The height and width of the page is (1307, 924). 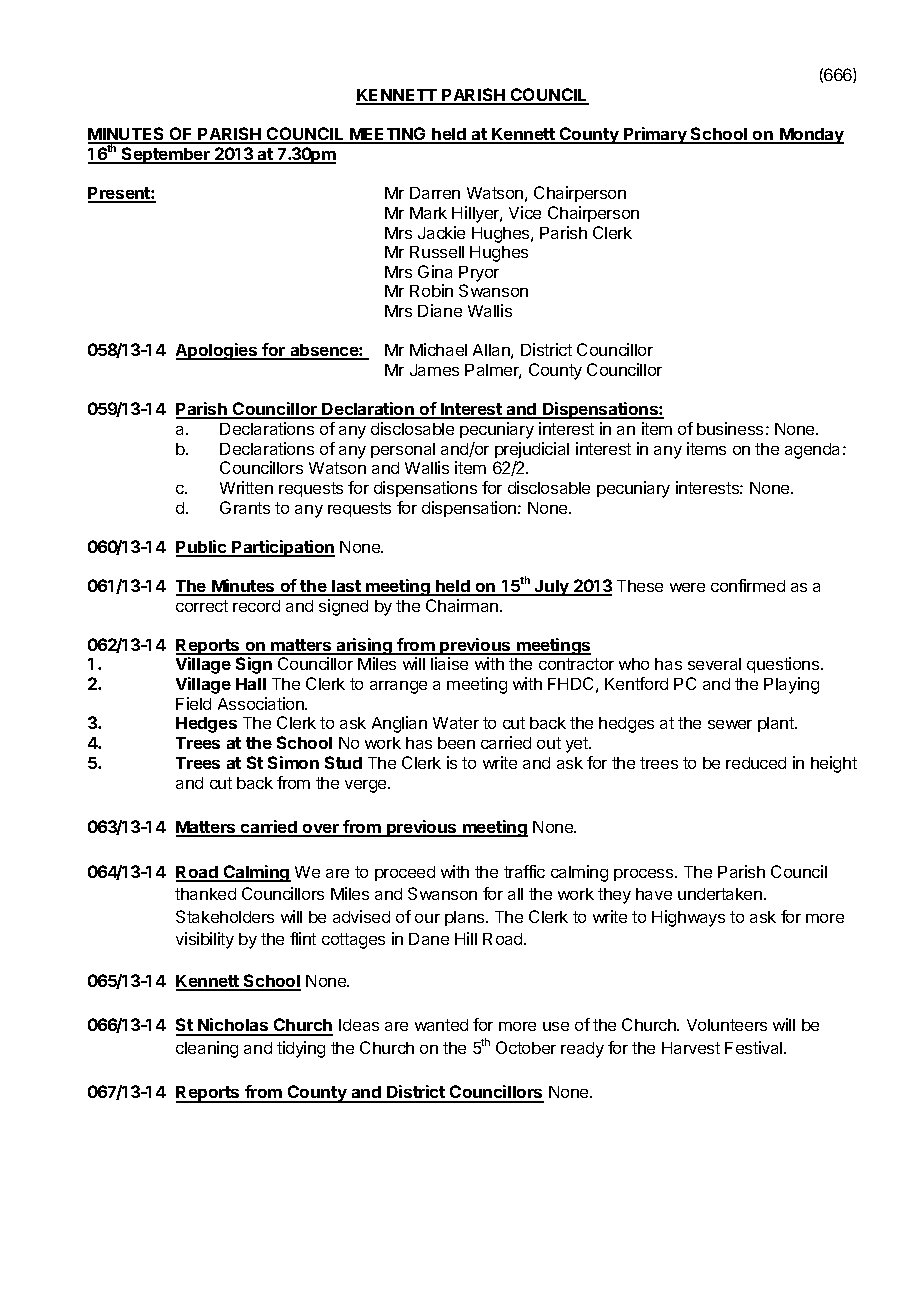 What do you see at coordinates (256, 606) in the page?
I see `record` at bounding box center [256, 606].
